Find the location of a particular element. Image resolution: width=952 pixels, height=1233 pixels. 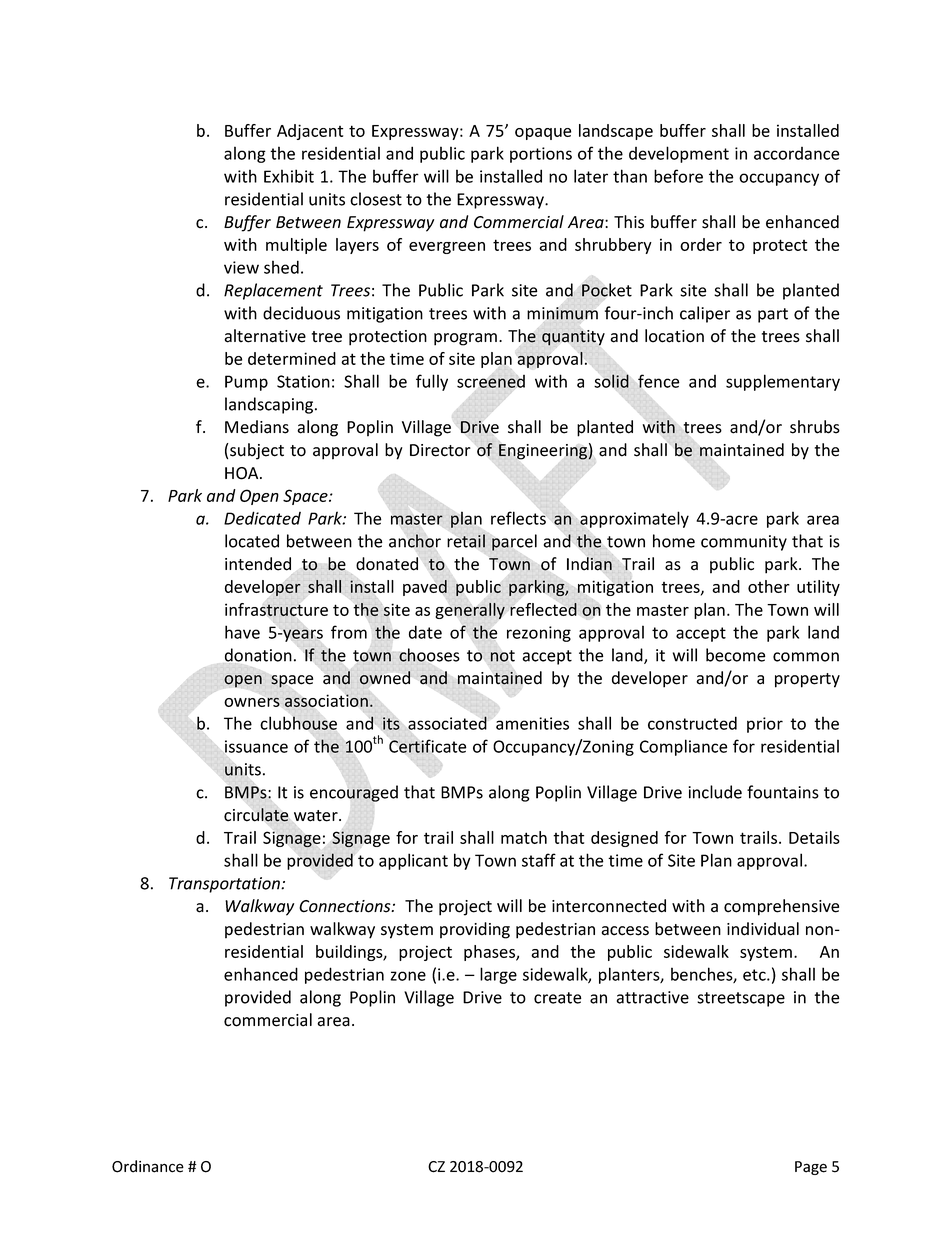

portions is located at coordinates (541, 155).
